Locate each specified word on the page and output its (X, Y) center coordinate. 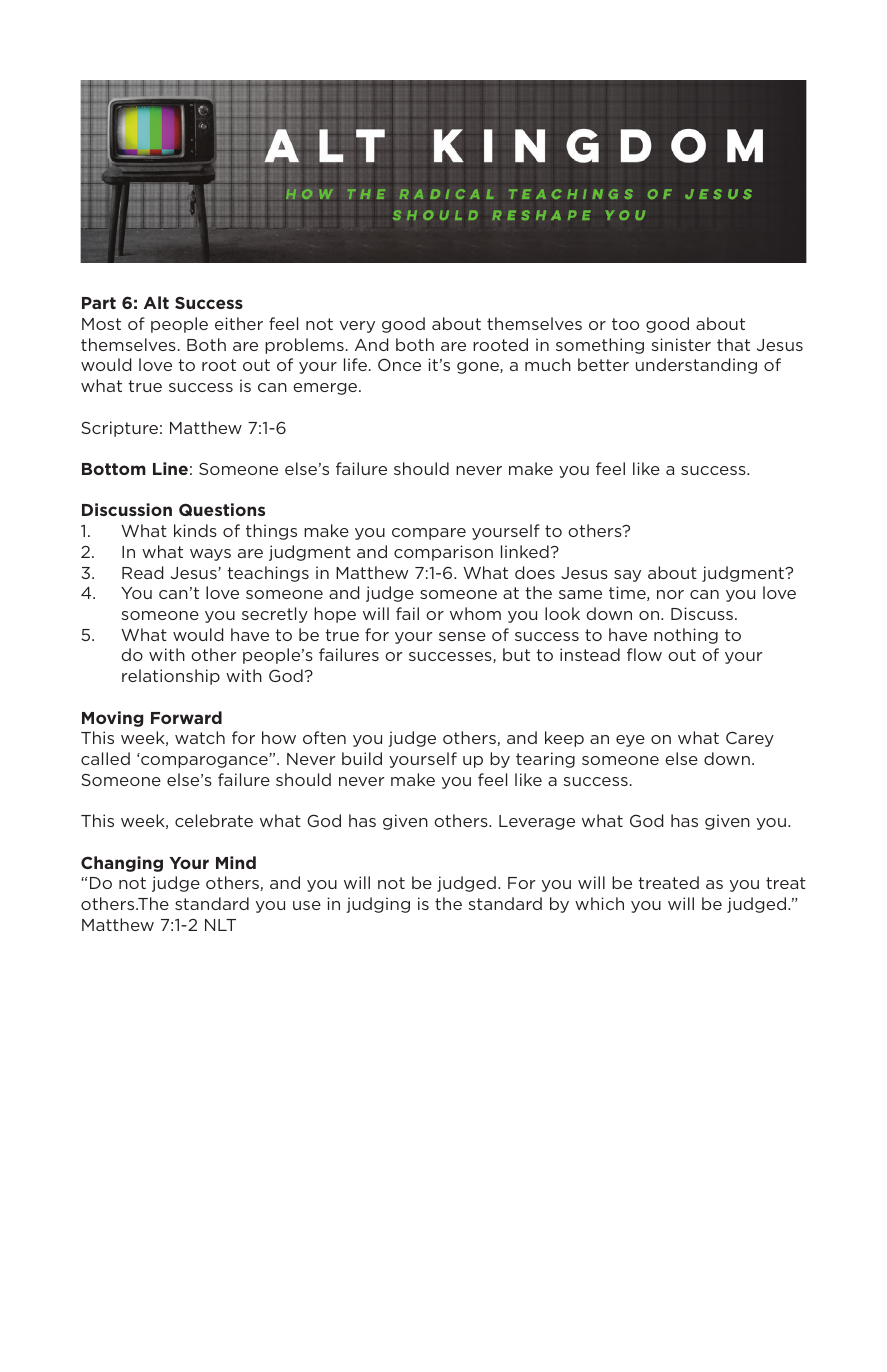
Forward (186, 717)
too (625, 324)
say (627, 576)
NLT (220, 925)
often (324, 737)
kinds (195, 530)
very (357, 327)
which (599, 903)
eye (630, 741)
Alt (156, 302)
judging (378, 905)
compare (429, 534)
